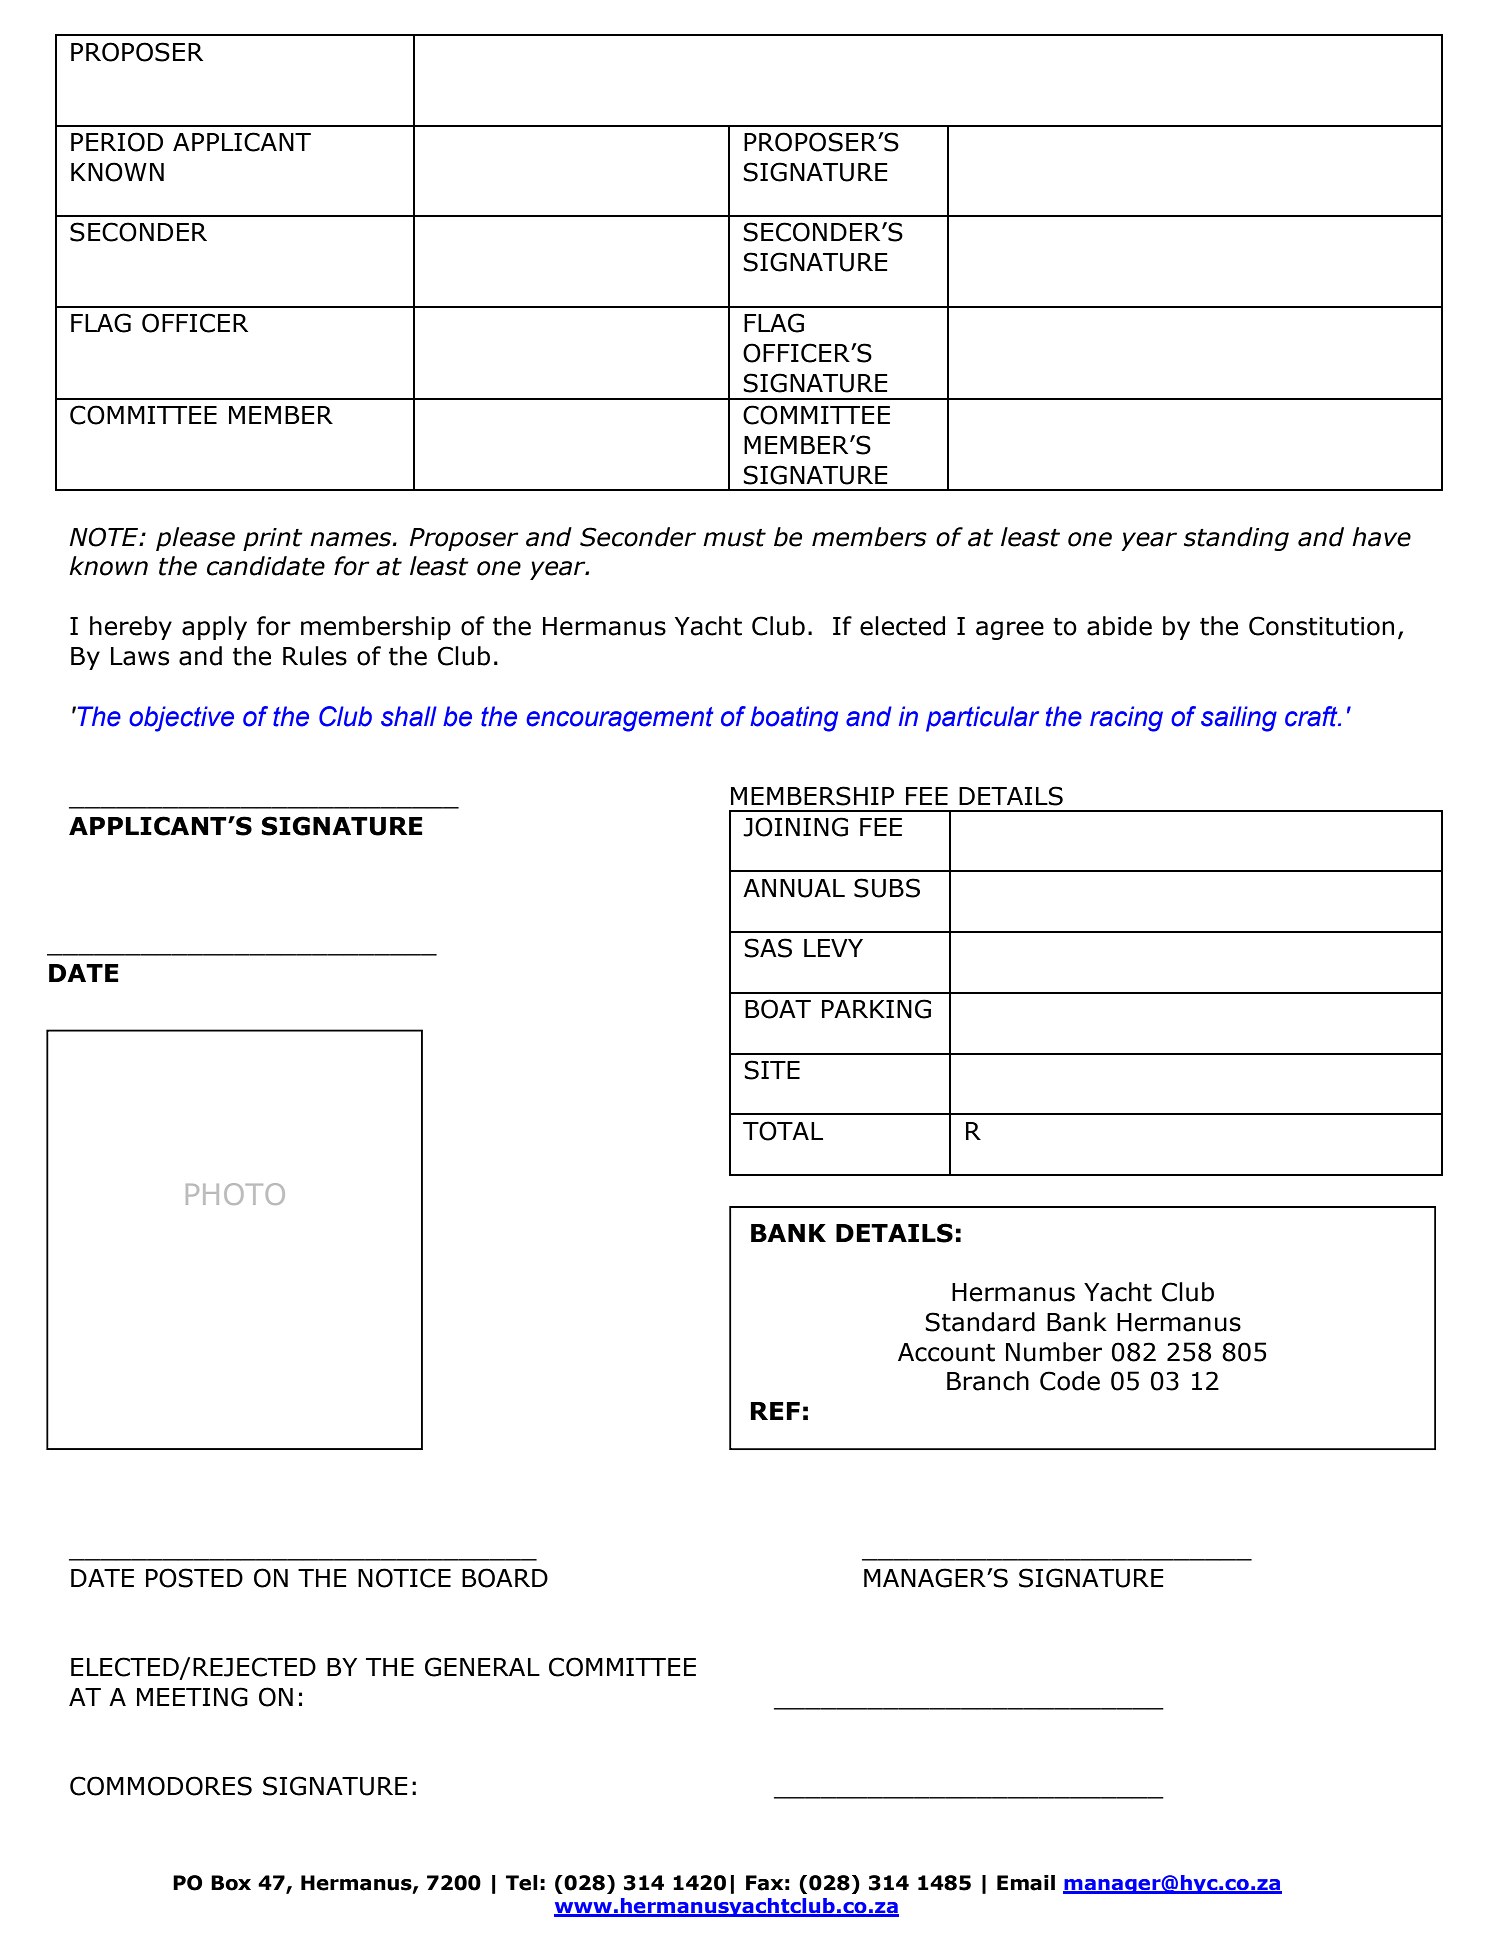  Describe the element at coordinates (117, 142) in the page. I see `PERIOD` at that location.
